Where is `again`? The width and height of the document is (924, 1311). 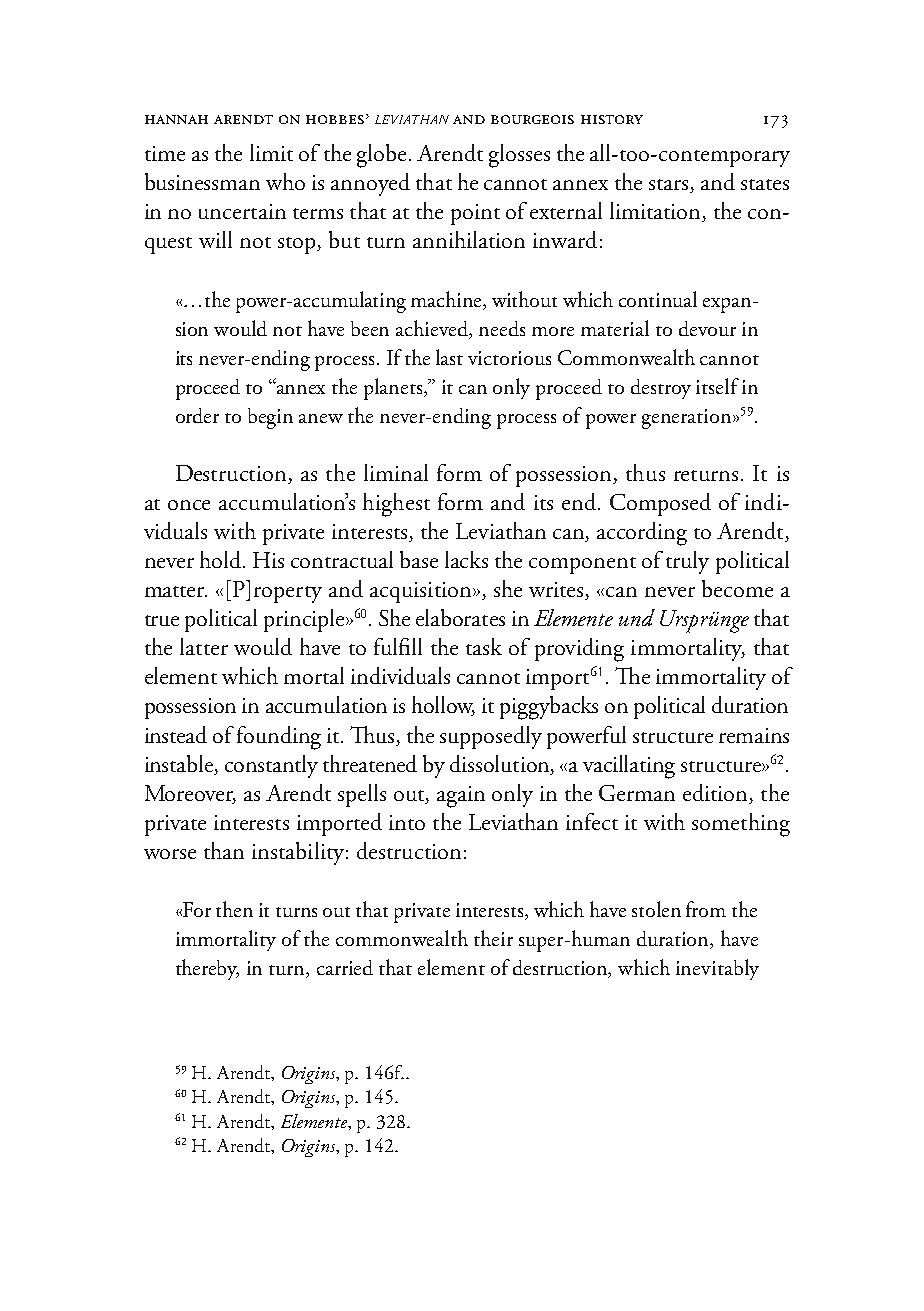 again is located at coordinates (461, 797).
